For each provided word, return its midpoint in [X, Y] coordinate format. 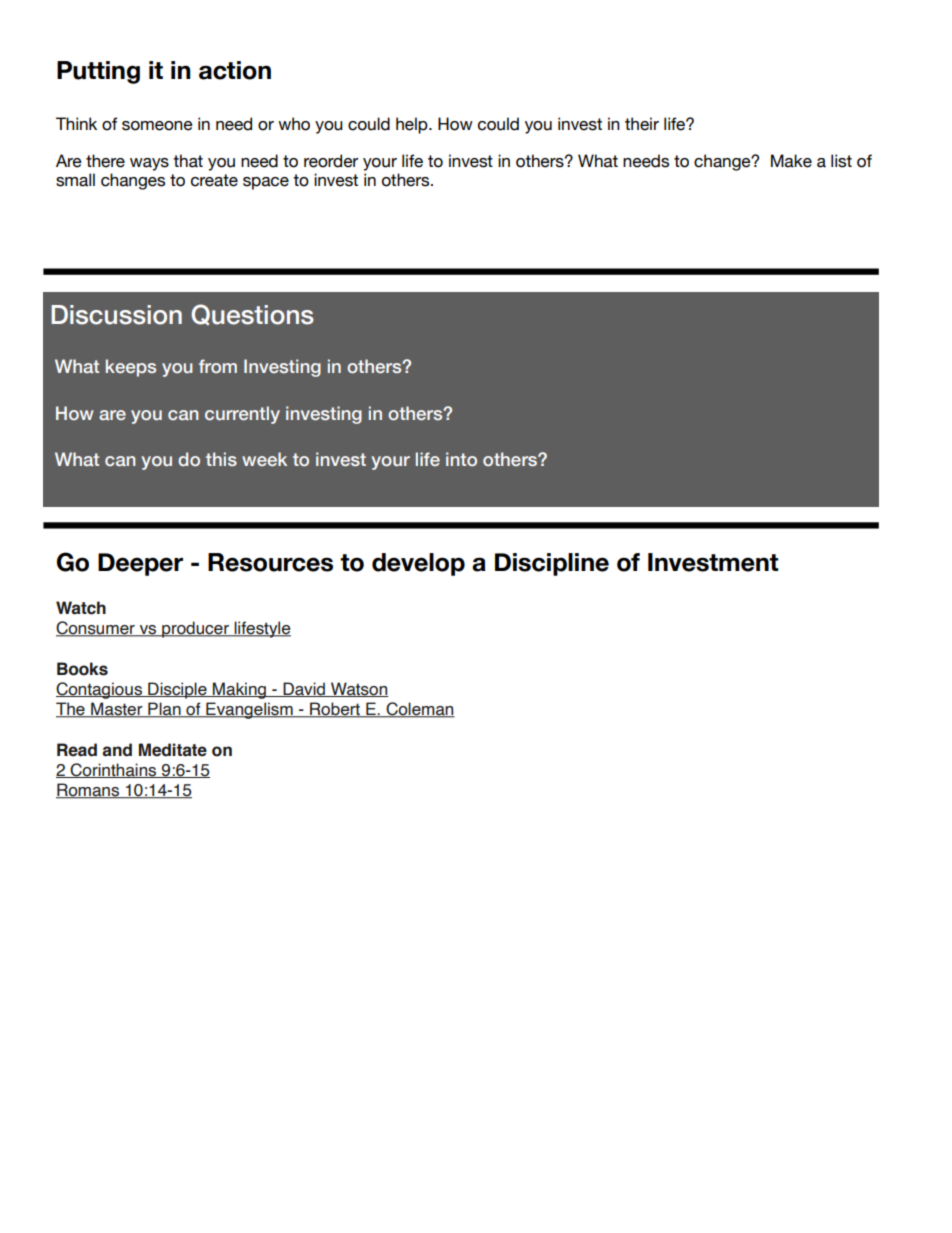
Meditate [173, 750]
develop [418, 564]
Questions [252, 314]
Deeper [140, 564]
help [413, 125]
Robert [335, 710]
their [642, 124]
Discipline [552, 564]
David [304, 689]
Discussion [116, 315]
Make [791, 161]
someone [157, 126]
